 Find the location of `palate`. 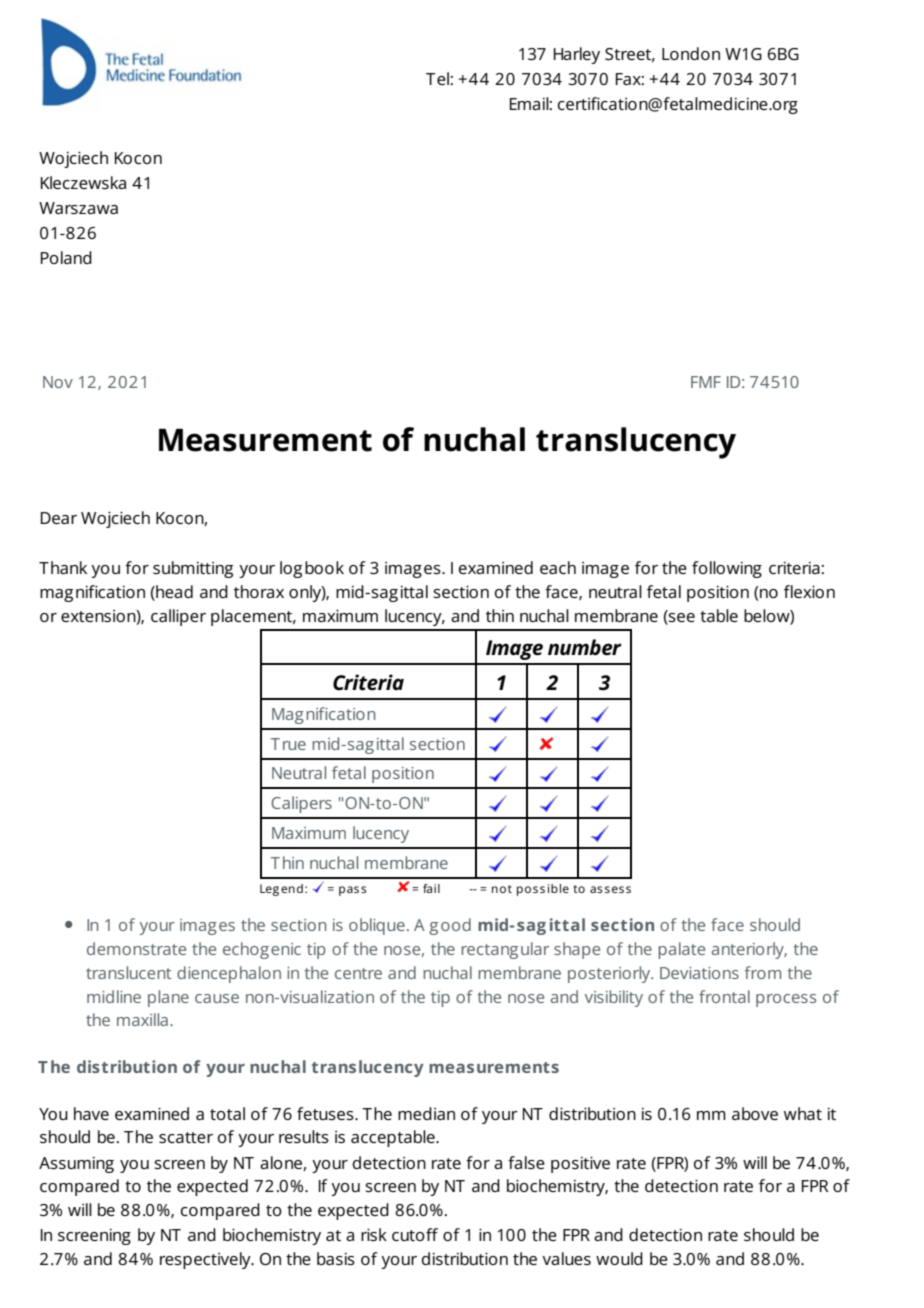

palate is located at coordinates (681, 950).
